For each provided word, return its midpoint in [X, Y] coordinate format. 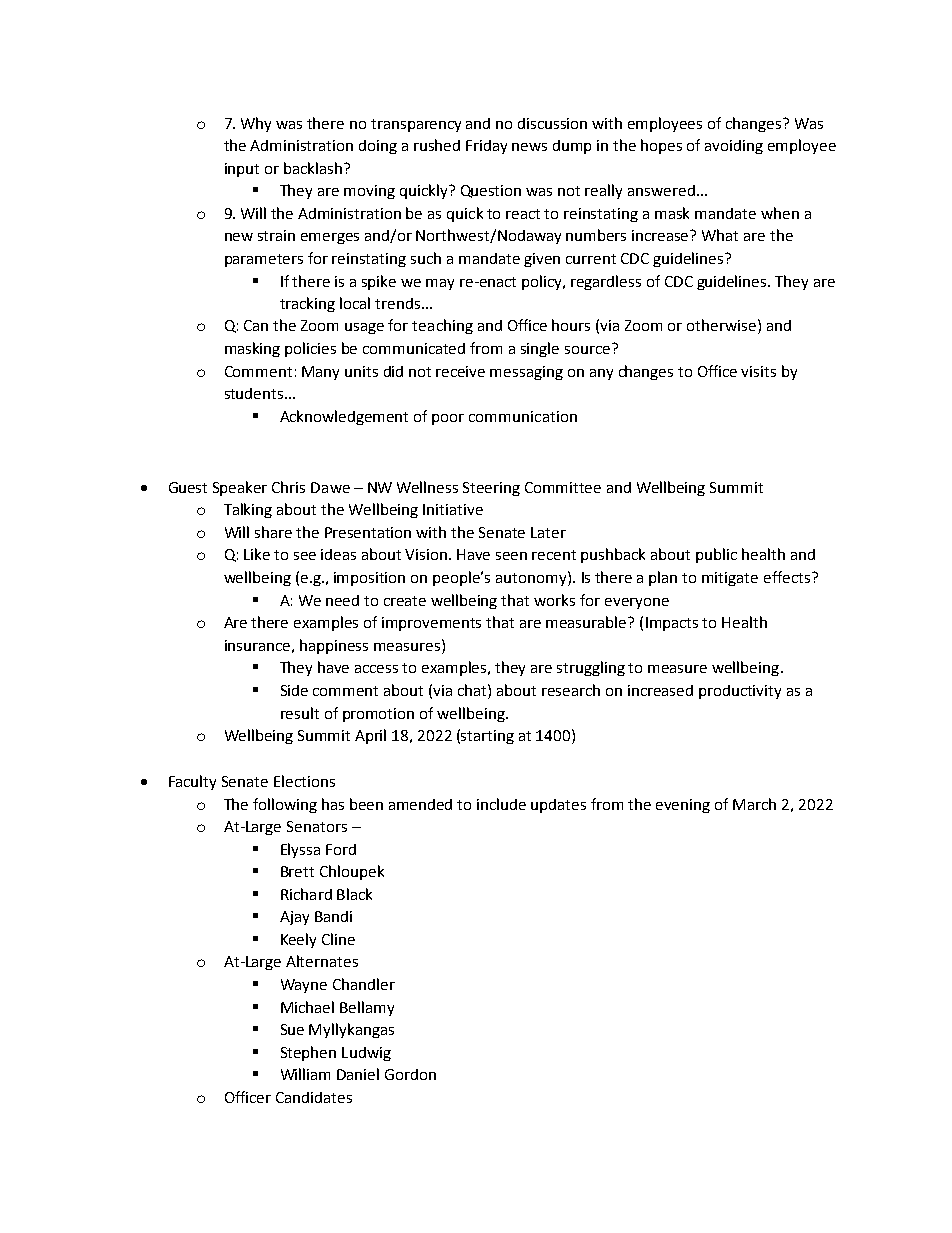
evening [683, 806]
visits [758, 371]
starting [487, 737]
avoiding [734, 147]
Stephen [308, 1053]
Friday [486, 147]
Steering [491, 489]
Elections [304, 781]
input [242, 170]
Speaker [240, 488]
